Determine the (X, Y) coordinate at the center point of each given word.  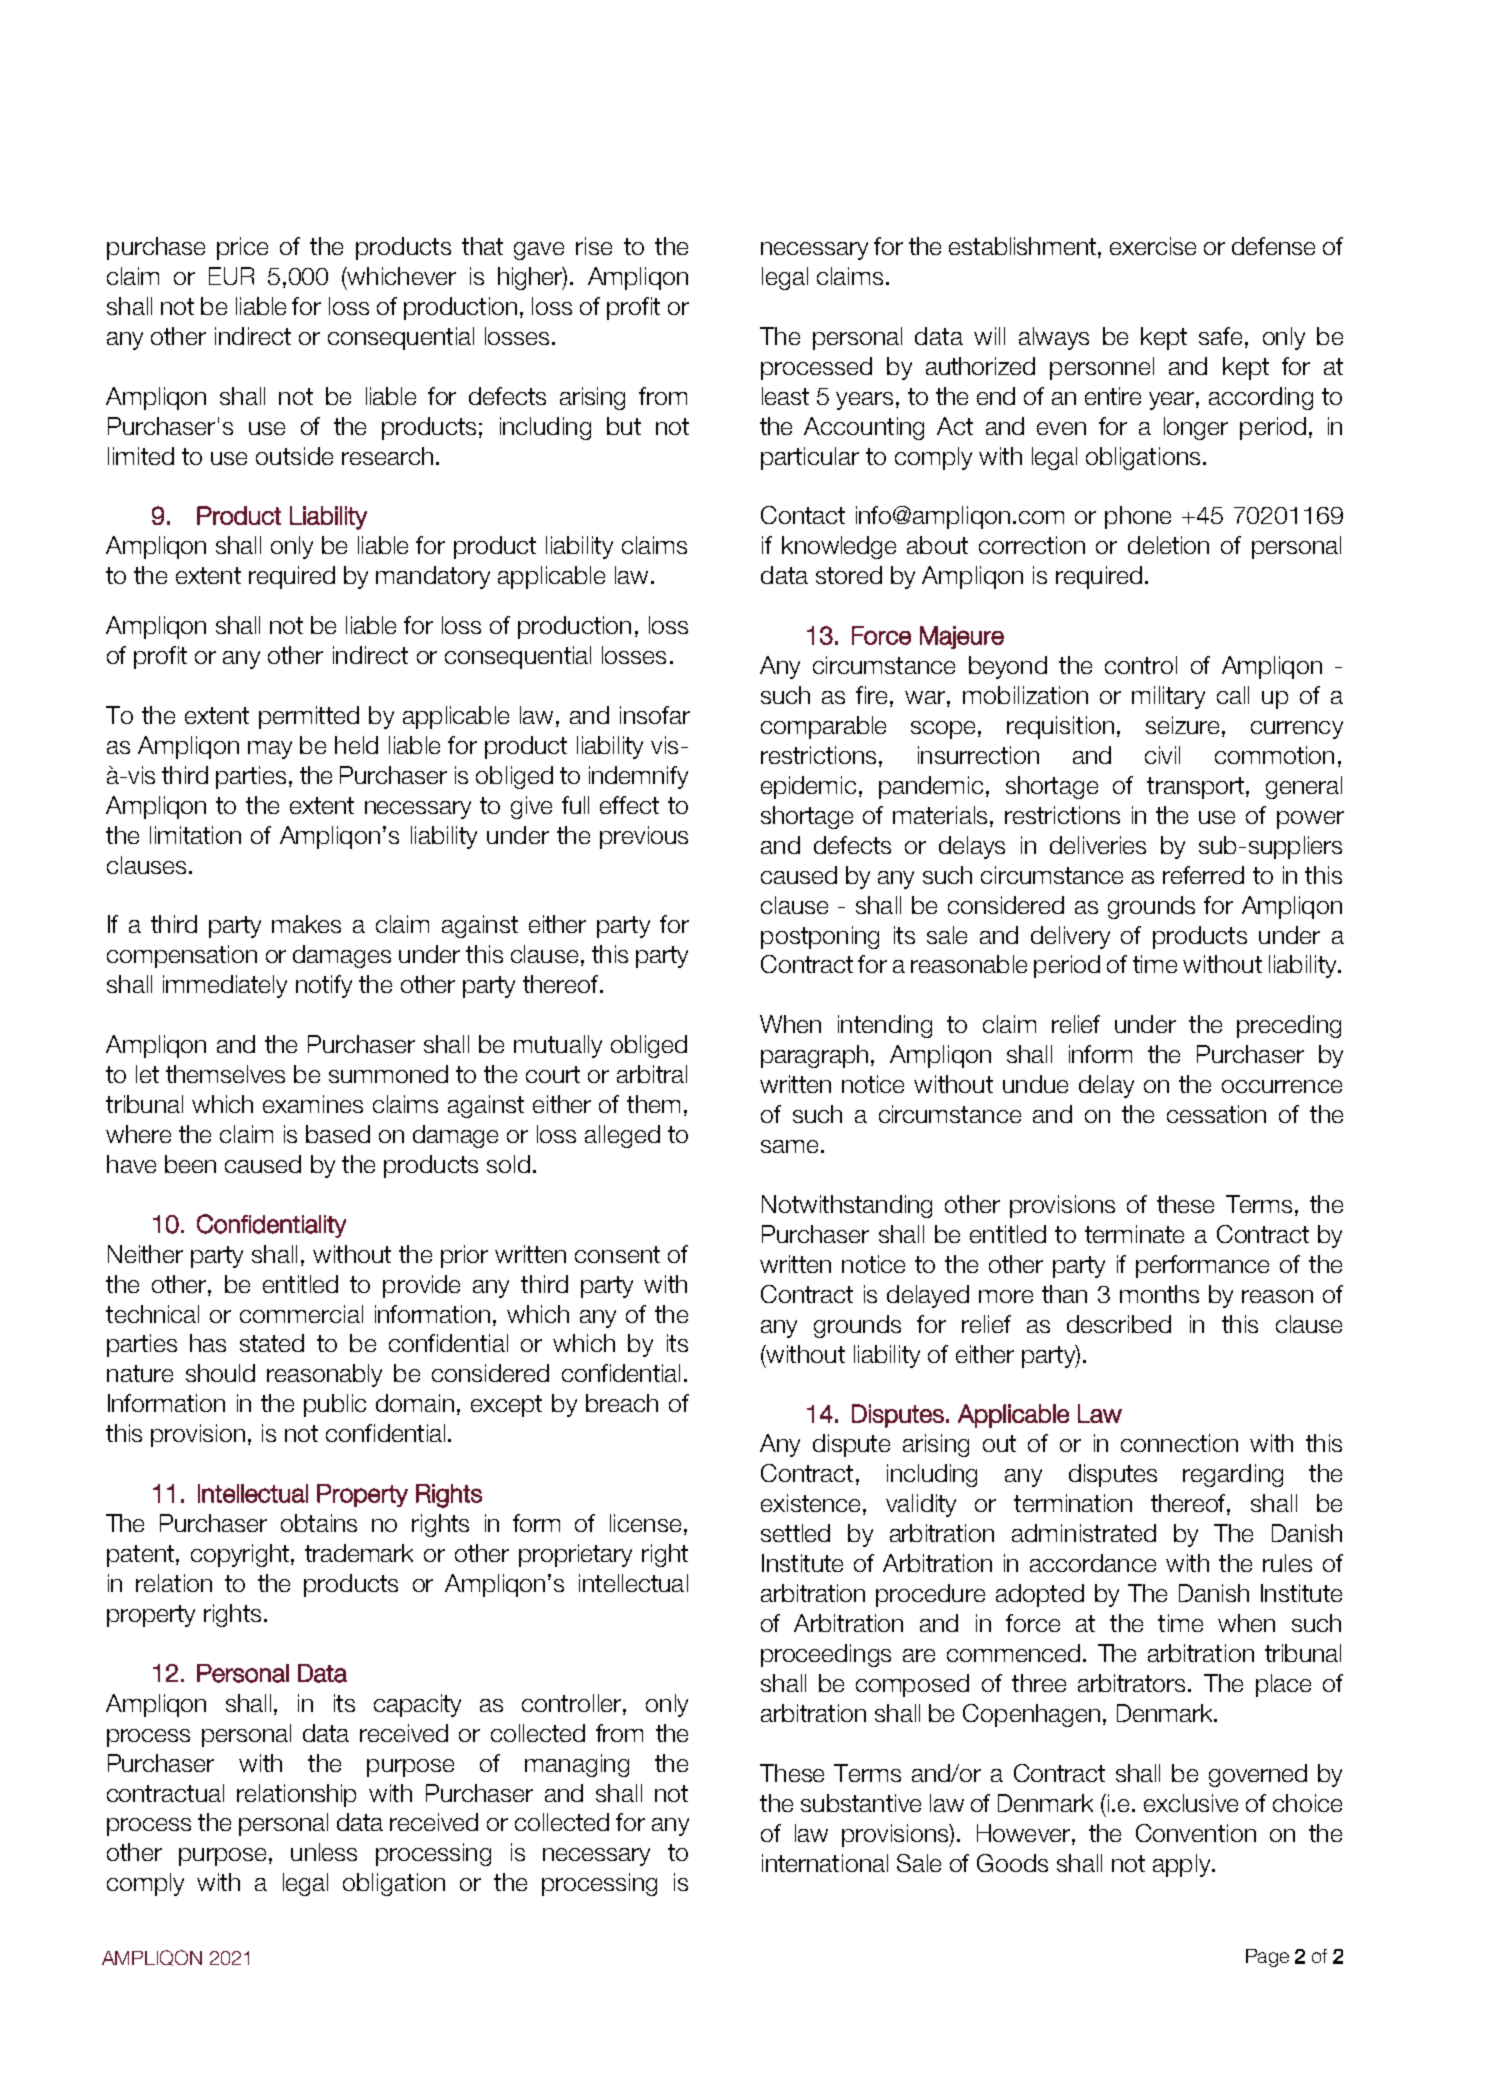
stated (272, 1343)
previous (644, 837)
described (1119, 1324)
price (242, 248)
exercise (1153, 246)
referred (1203, 875)
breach (622, 1403)
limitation (195, 835)
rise (594, 246)
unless (324, 1852)
